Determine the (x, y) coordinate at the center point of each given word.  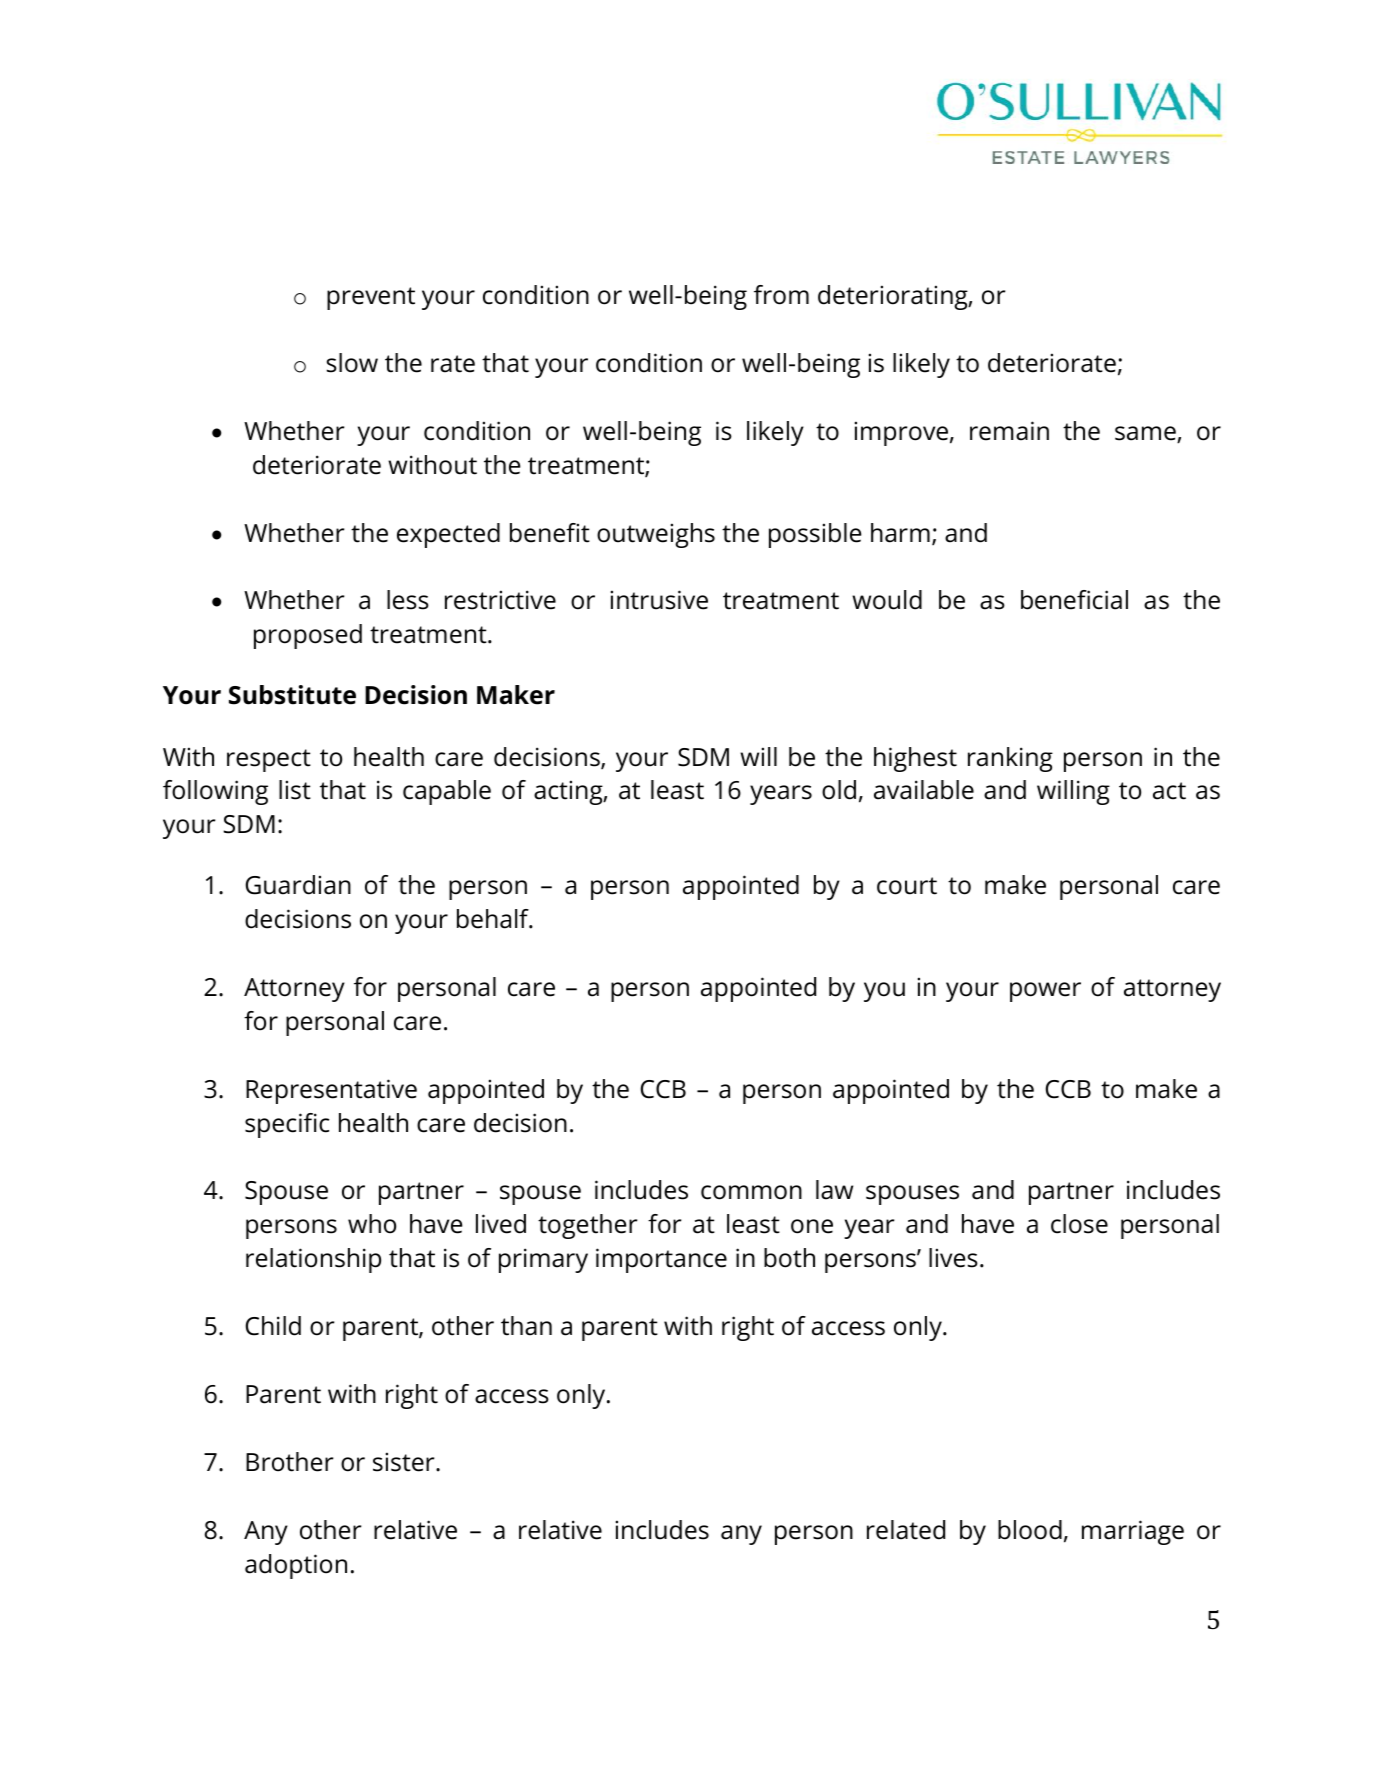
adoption (296, 1566)
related (906, 1530)
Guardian (298, 885)
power (1045, 992)
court (907, 886)
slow (352, 363)
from (781, 295)
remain (1009, 431)
